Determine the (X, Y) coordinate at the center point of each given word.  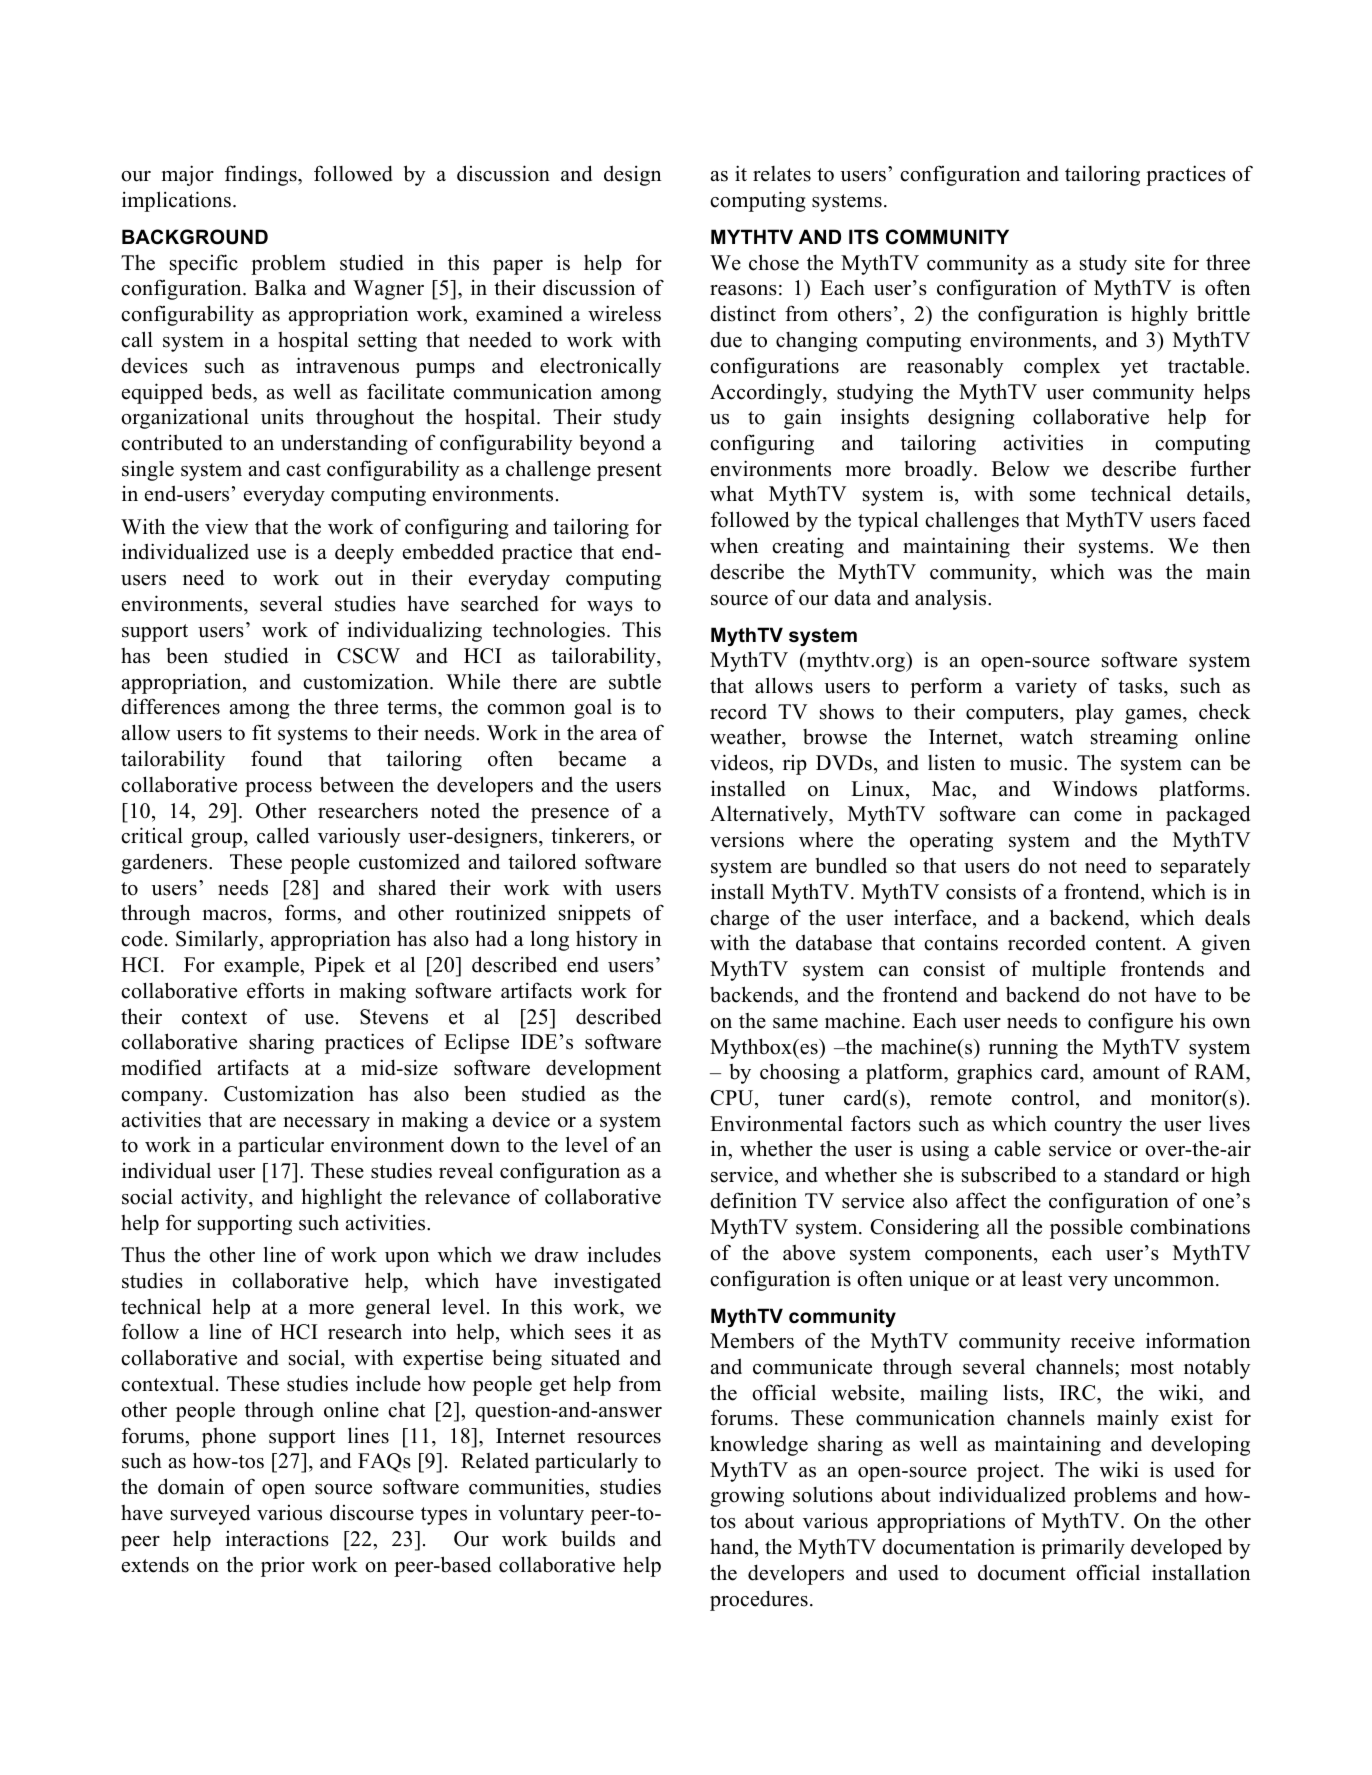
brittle (1223, 314)
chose (774, 262)
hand (733, 1546)
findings (262, 175)
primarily (1083, 1548)
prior (283, 1566)
